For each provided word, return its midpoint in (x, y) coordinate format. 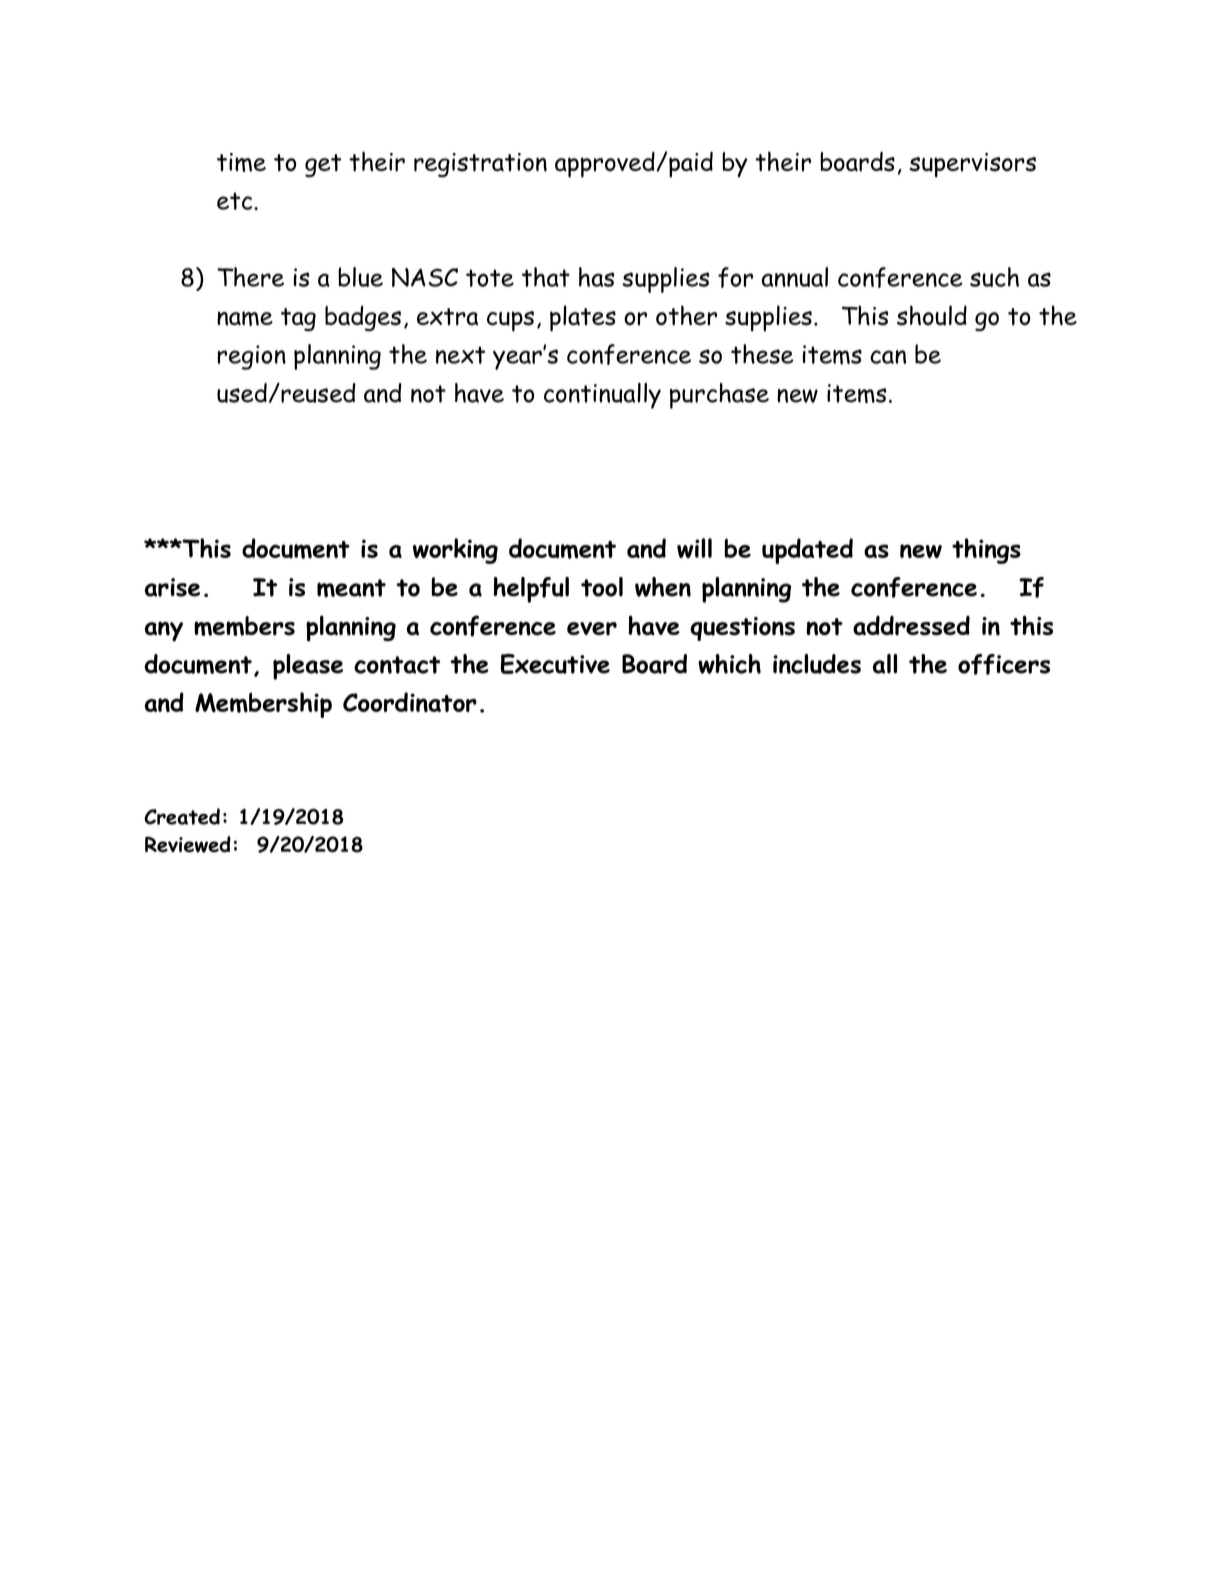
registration (480, 165)
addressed (911, 626)
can (888, 357)
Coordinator (410, 702)
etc (236, 201)
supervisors (972, 165)
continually (602, 396)
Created (182, 816)
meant (351, 588)
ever (592, 629)
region (252, 357)
